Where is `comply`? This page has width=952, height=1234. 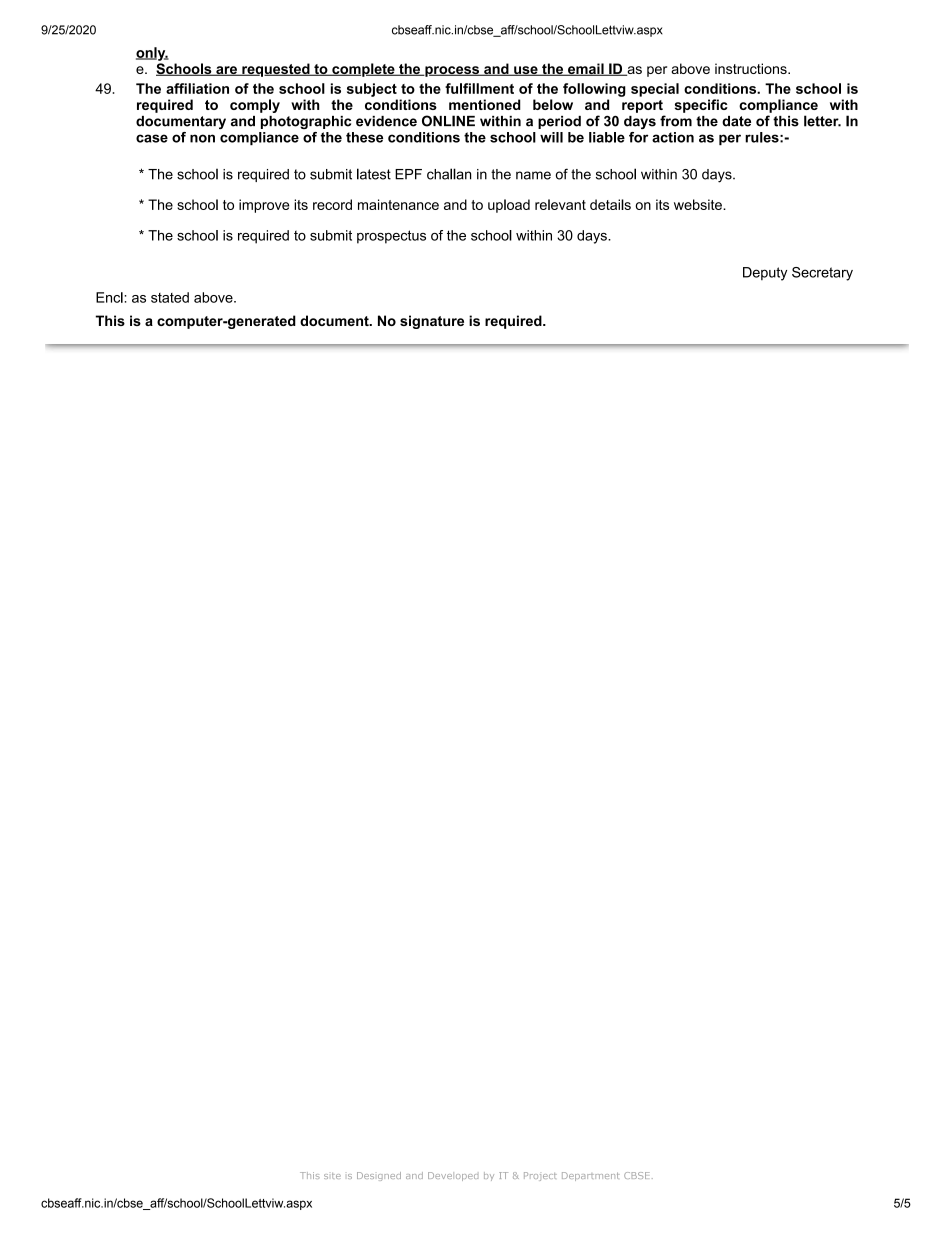 comply is located at coordinates (255, 106).
